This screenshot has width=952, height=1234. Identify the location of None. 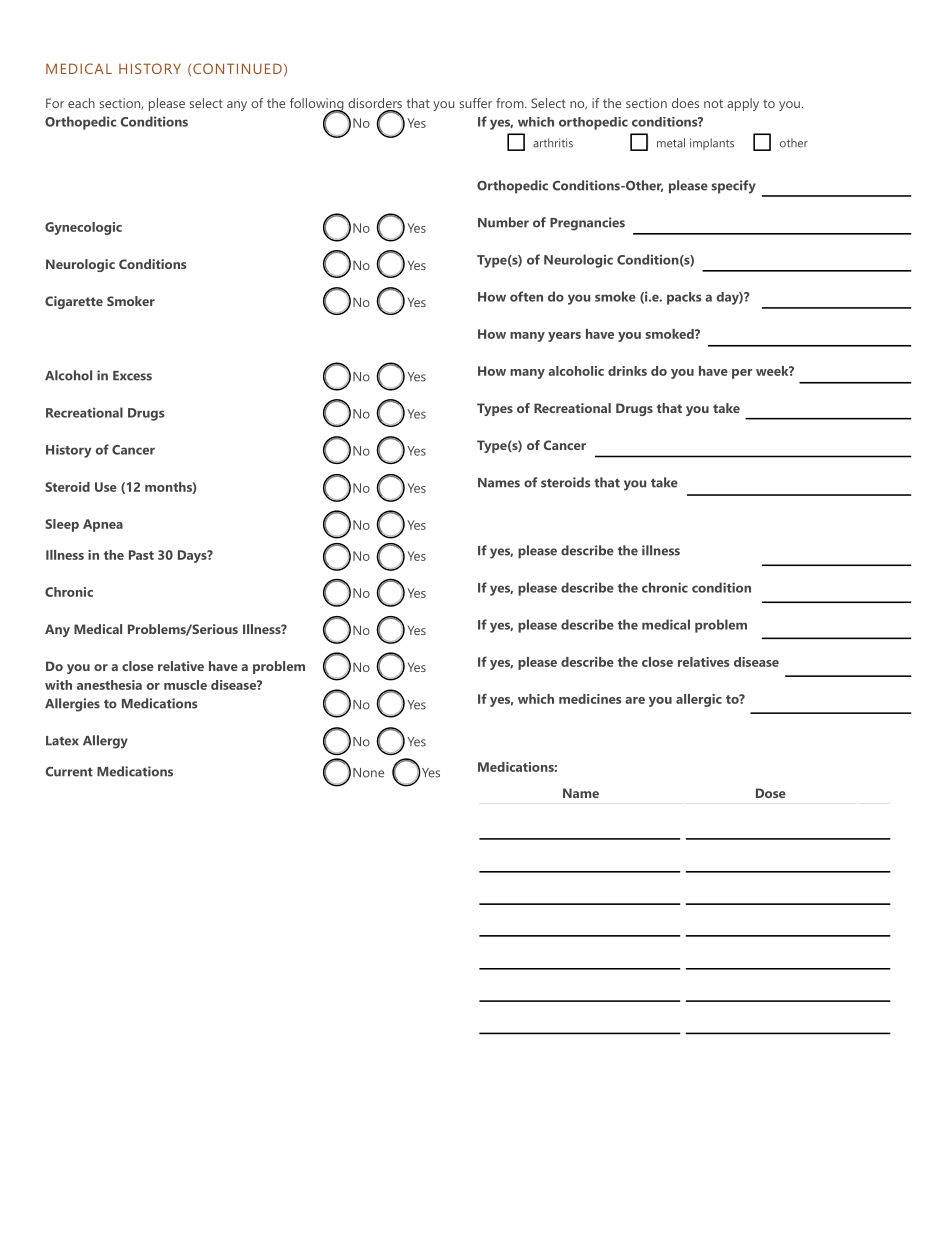
(368, 773).
